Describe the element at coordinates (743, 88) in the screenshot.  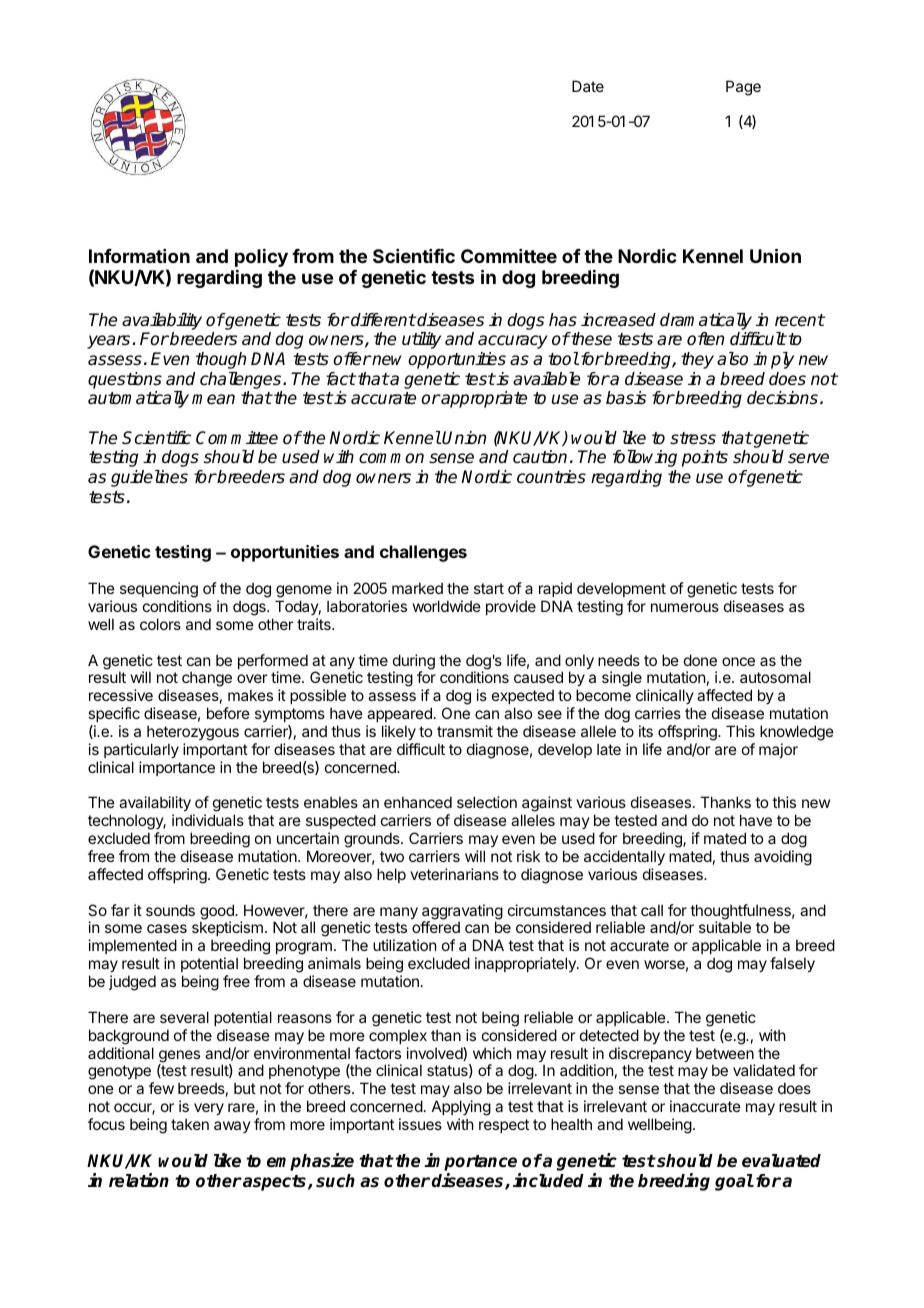
I see `Page` at that location.
